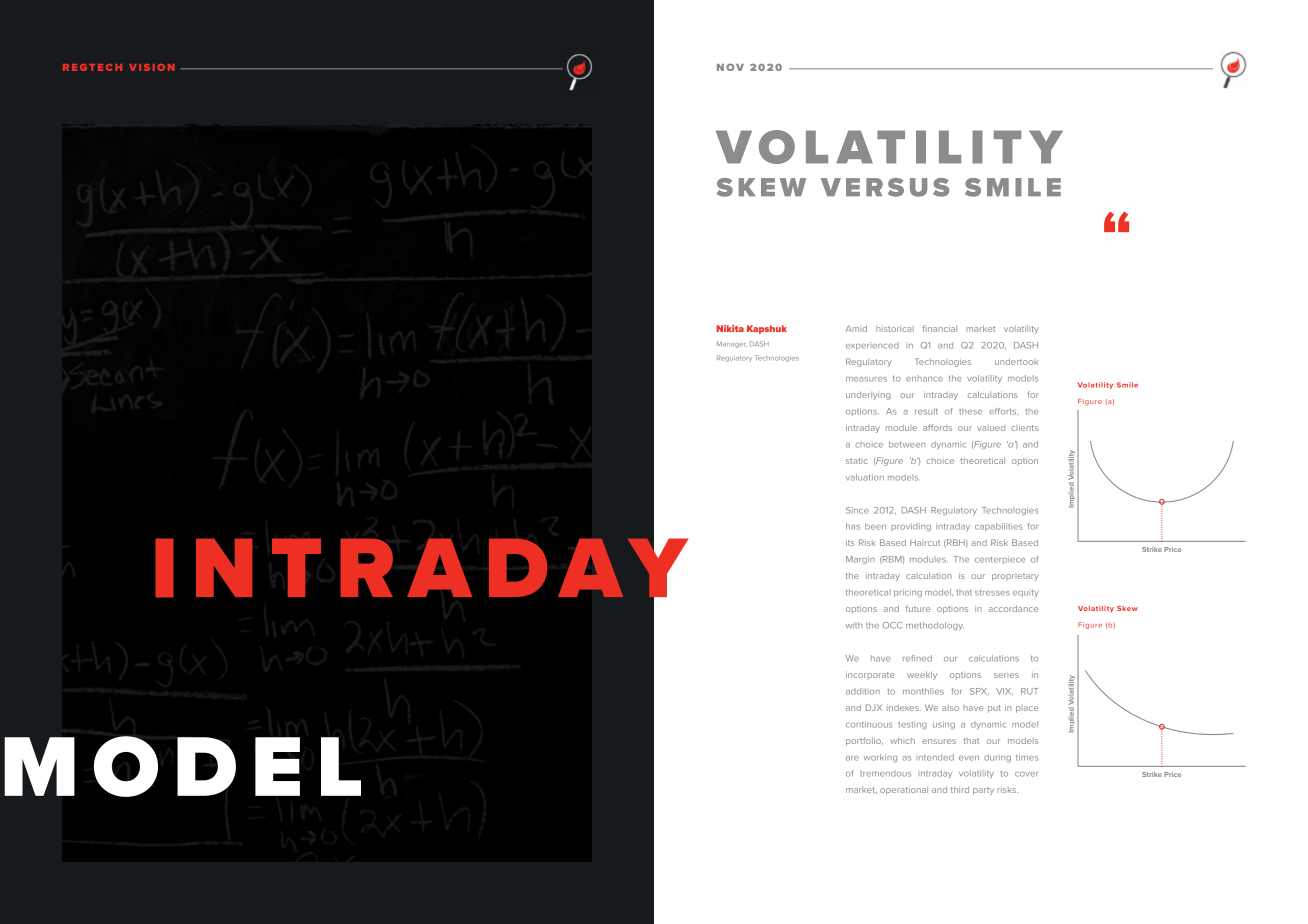  I want to click on NOV, so click(730, 67).
